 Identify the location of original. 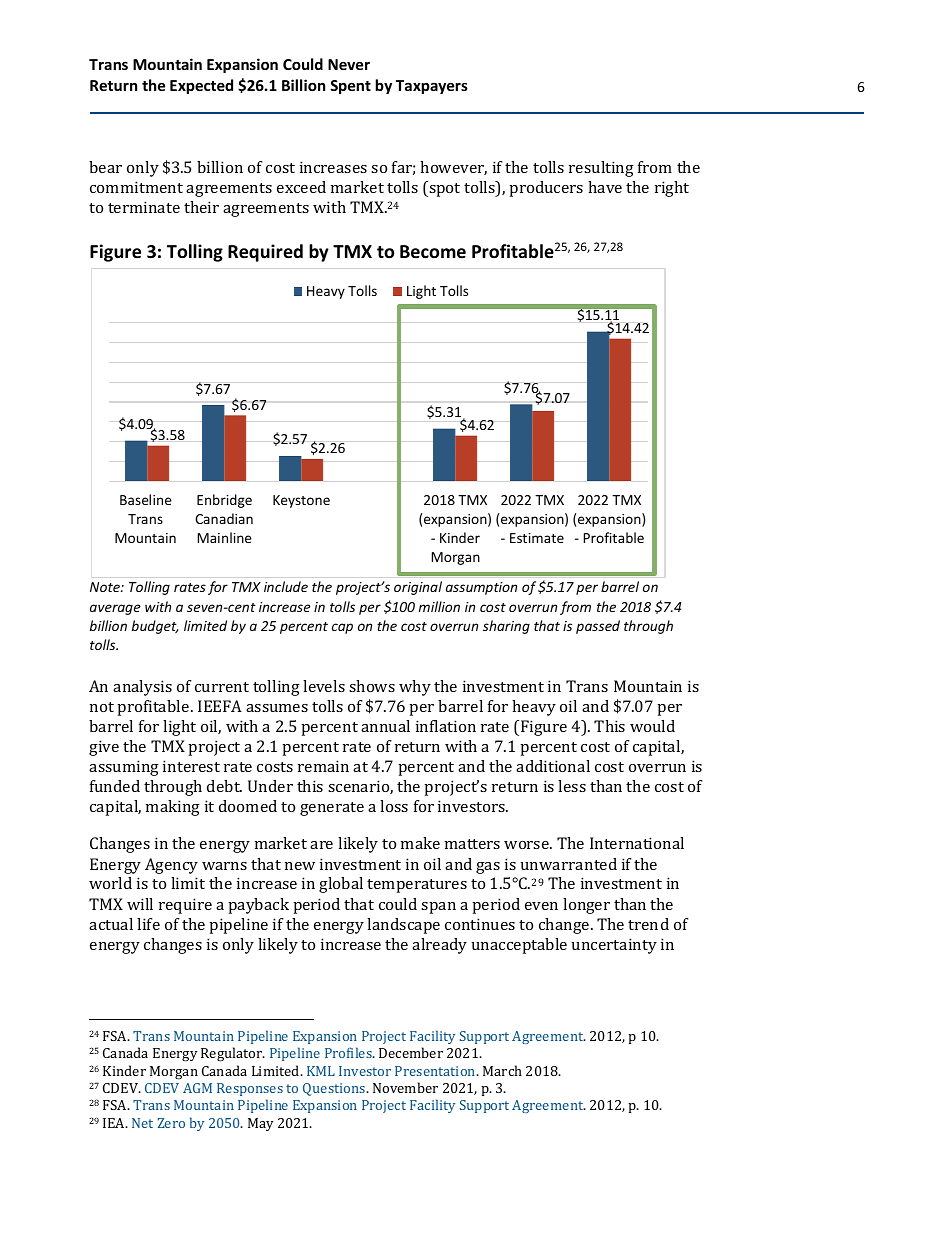
(418, 588).
